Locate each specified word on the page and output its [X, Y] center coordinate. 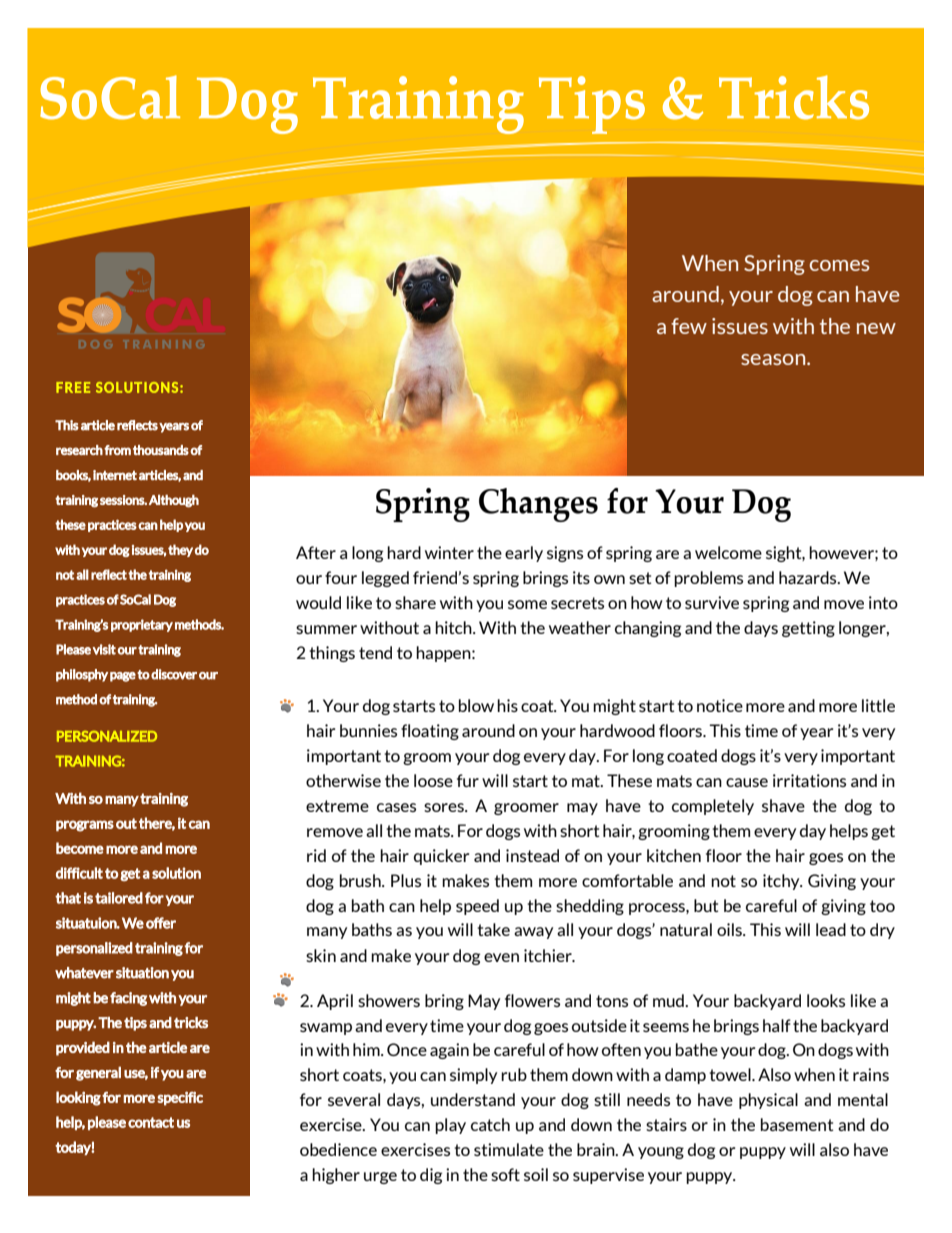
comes [839, 265]
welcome [728, 552]
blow [476, 705]
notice [720, 705]
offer [161, 923]
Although [174, 501]
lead [831, 929]
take [493, 929]
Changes [538, 505]
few [689, 326]
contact [151, 1122]
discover [174, 674]
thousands [161, 450]
